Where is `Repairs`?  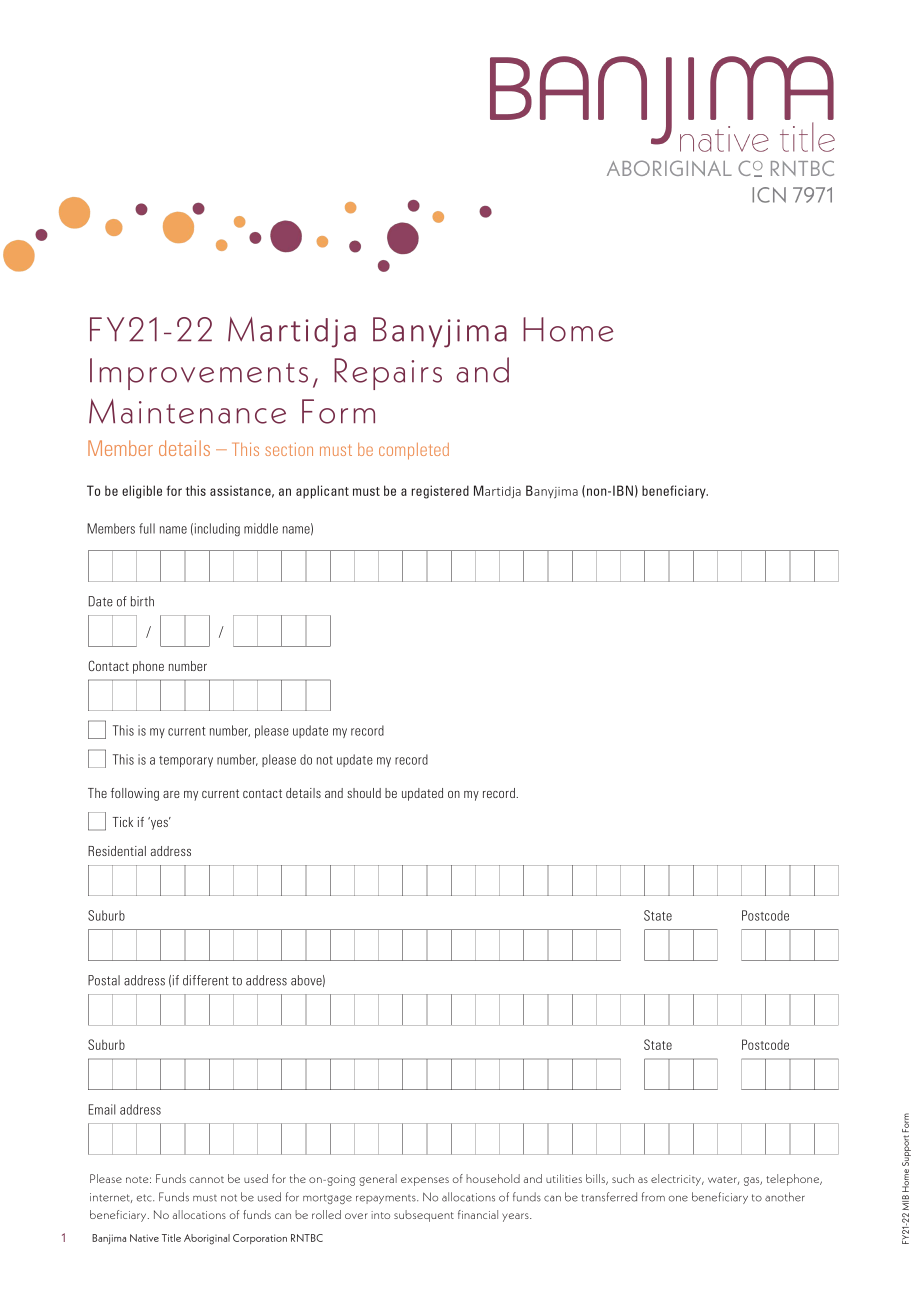 Repairs is located at coordinates (388, 374).
